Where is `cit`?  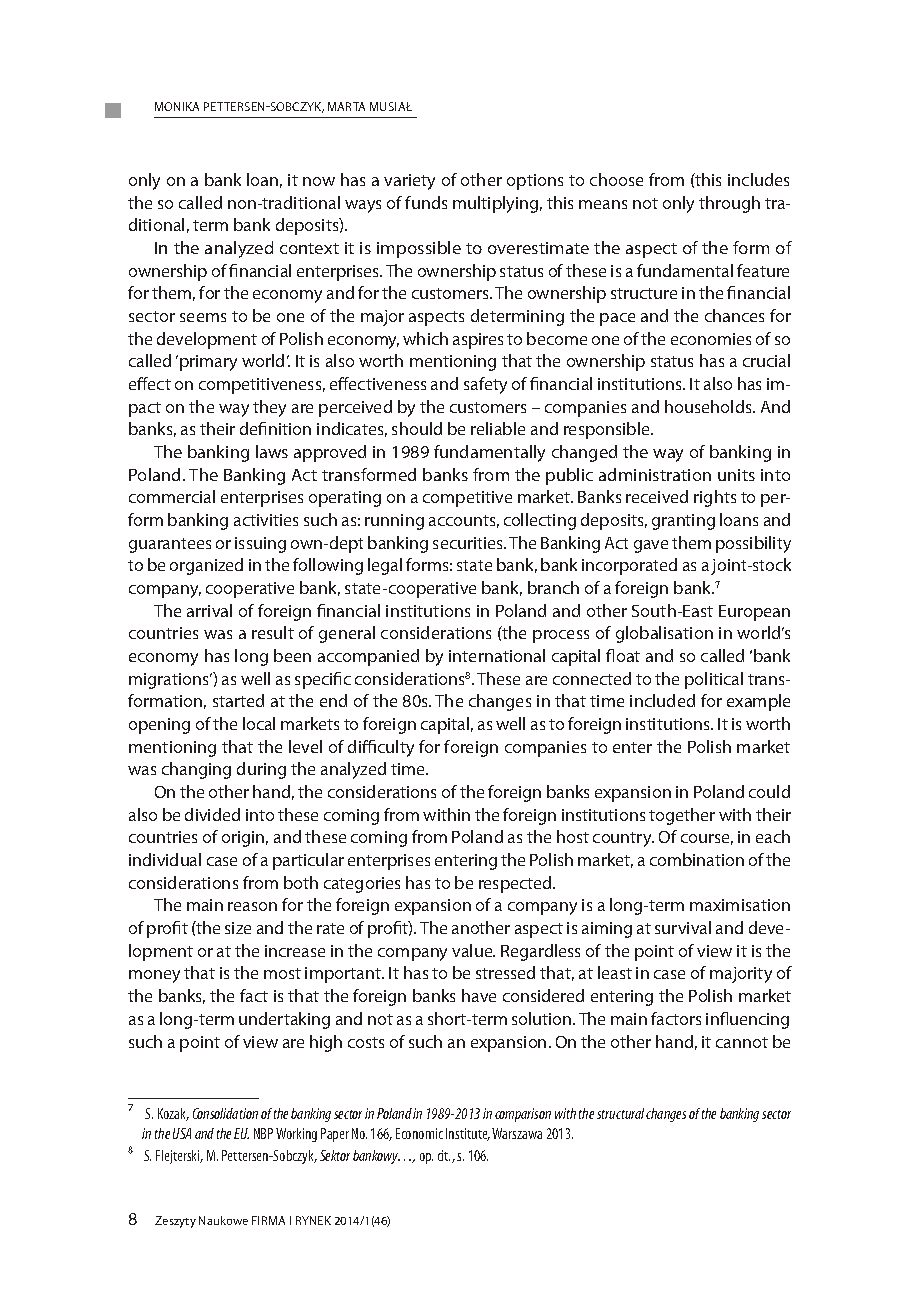 cit is located at coordinates (444, 1155).
